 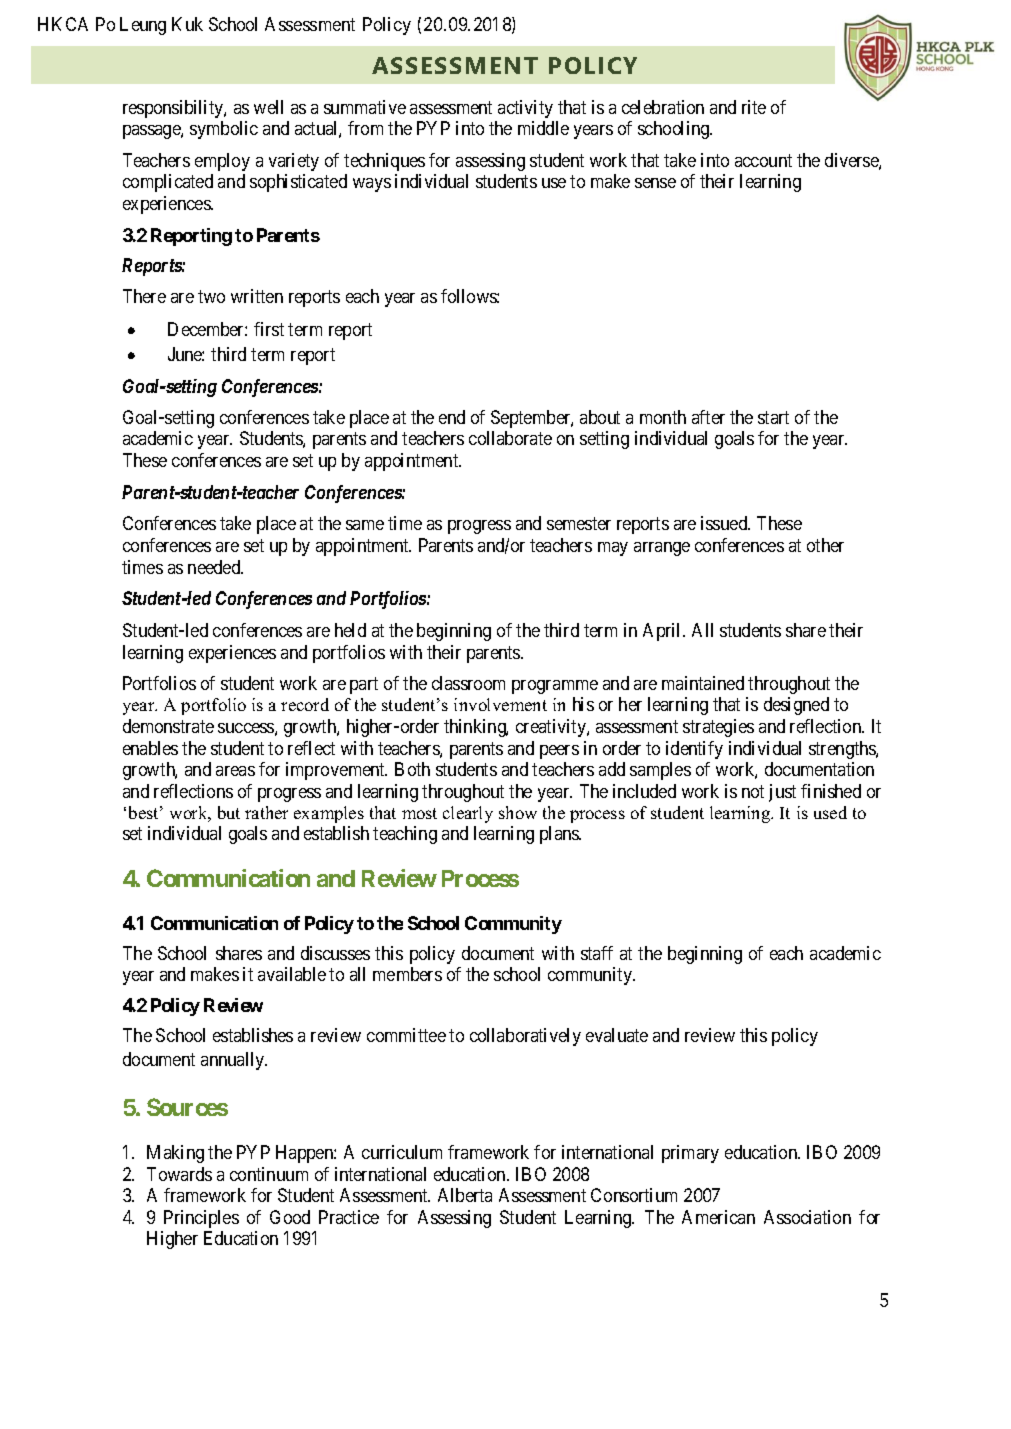 I want to click on start, so click(x=773, y=417).
